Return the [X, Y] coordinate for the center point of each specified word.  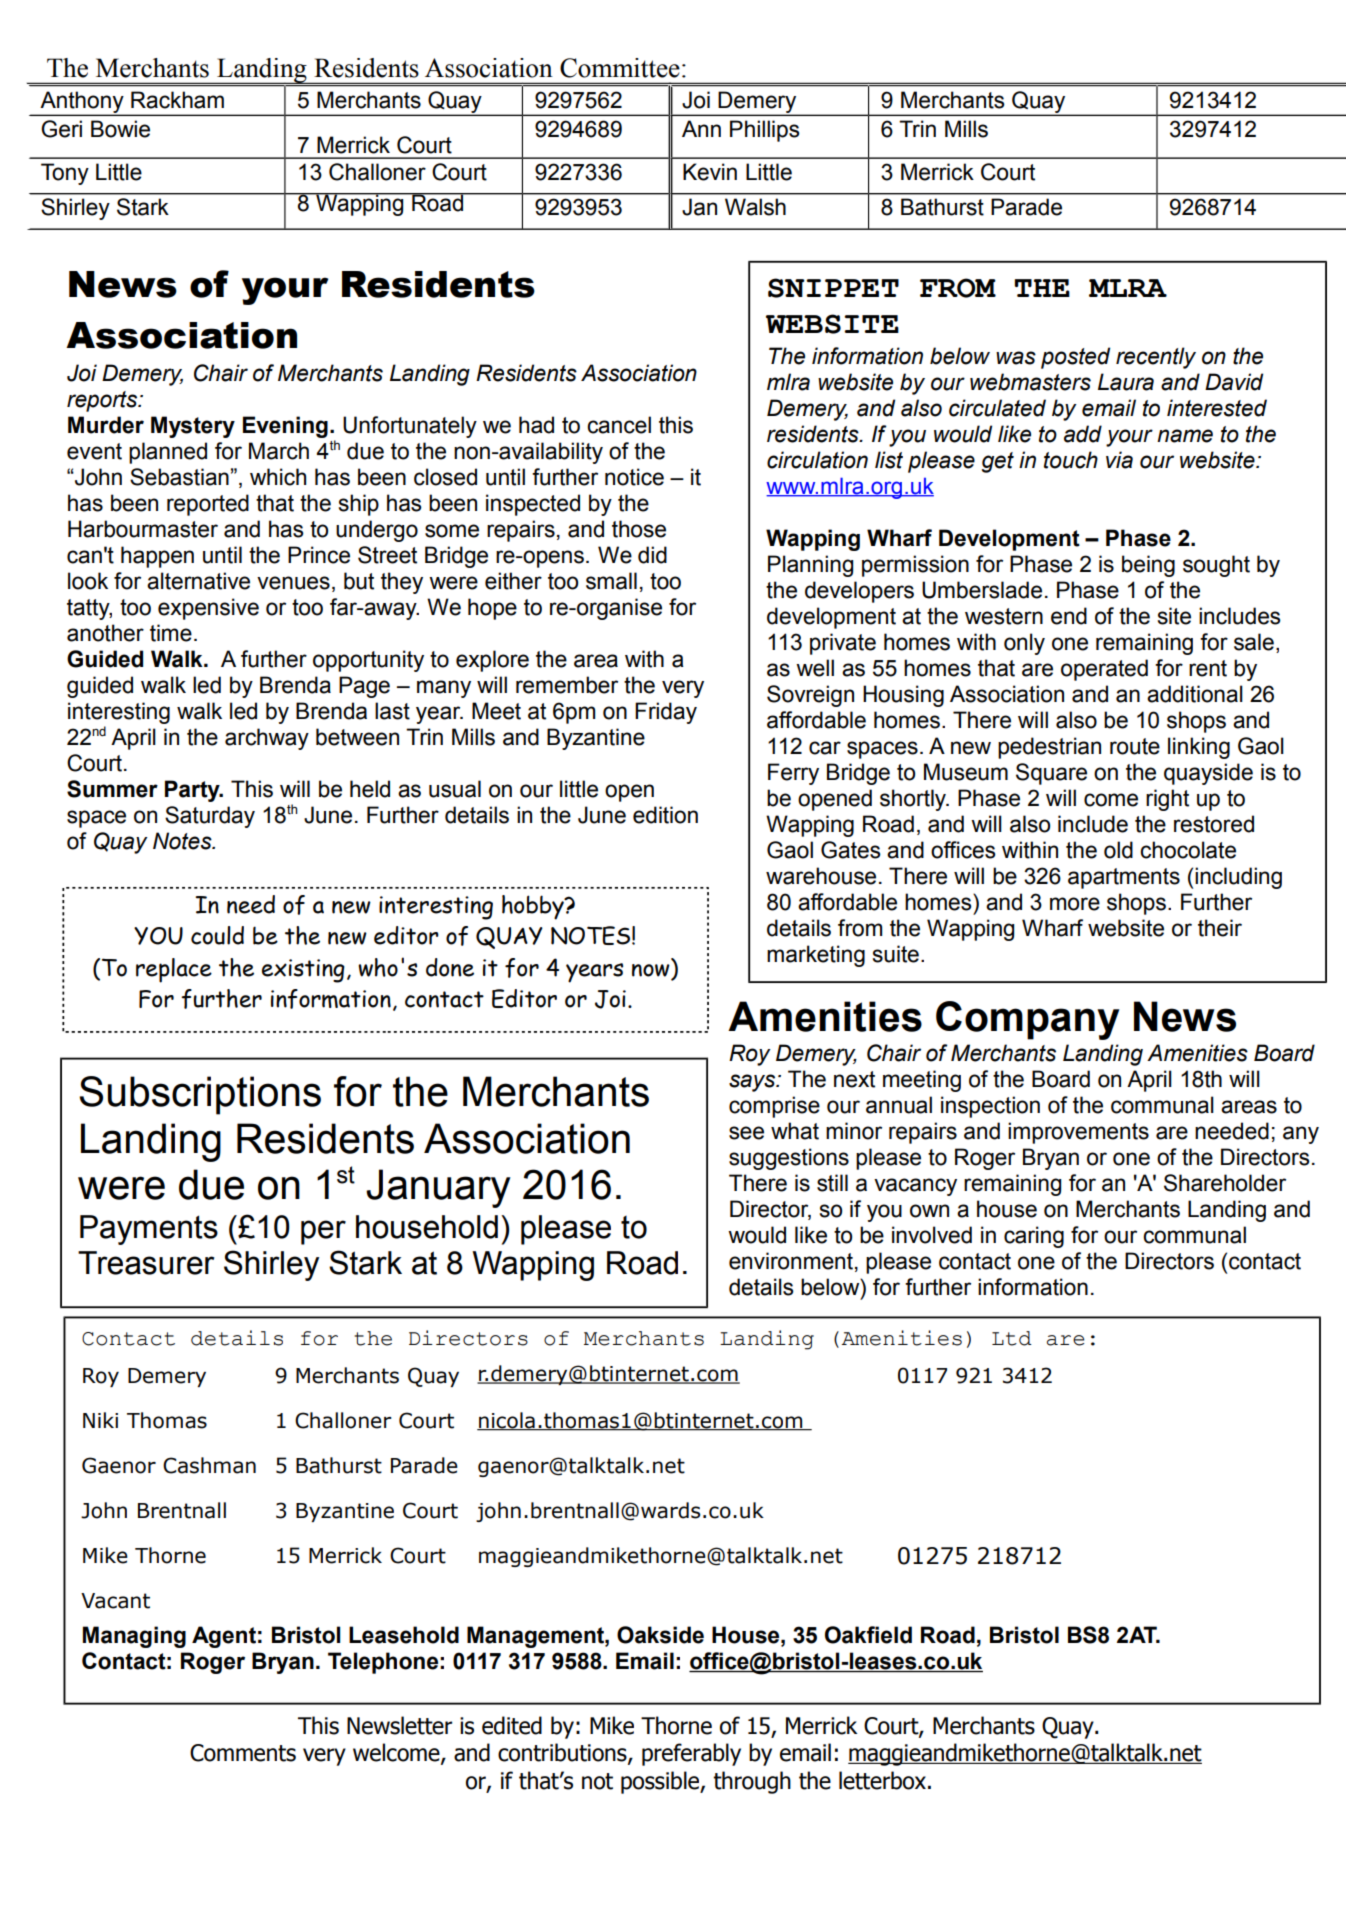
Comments [243, 1753]
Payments [149, 1230]
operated [1104, 670]
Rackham [177, 100]
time [171, 633]
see [746, 1133]
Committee [620, 68]
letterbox [882, 1780]
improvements [1078, 1133]
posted [1075, 358]
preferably [691, 1754]
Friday [666, 713]
